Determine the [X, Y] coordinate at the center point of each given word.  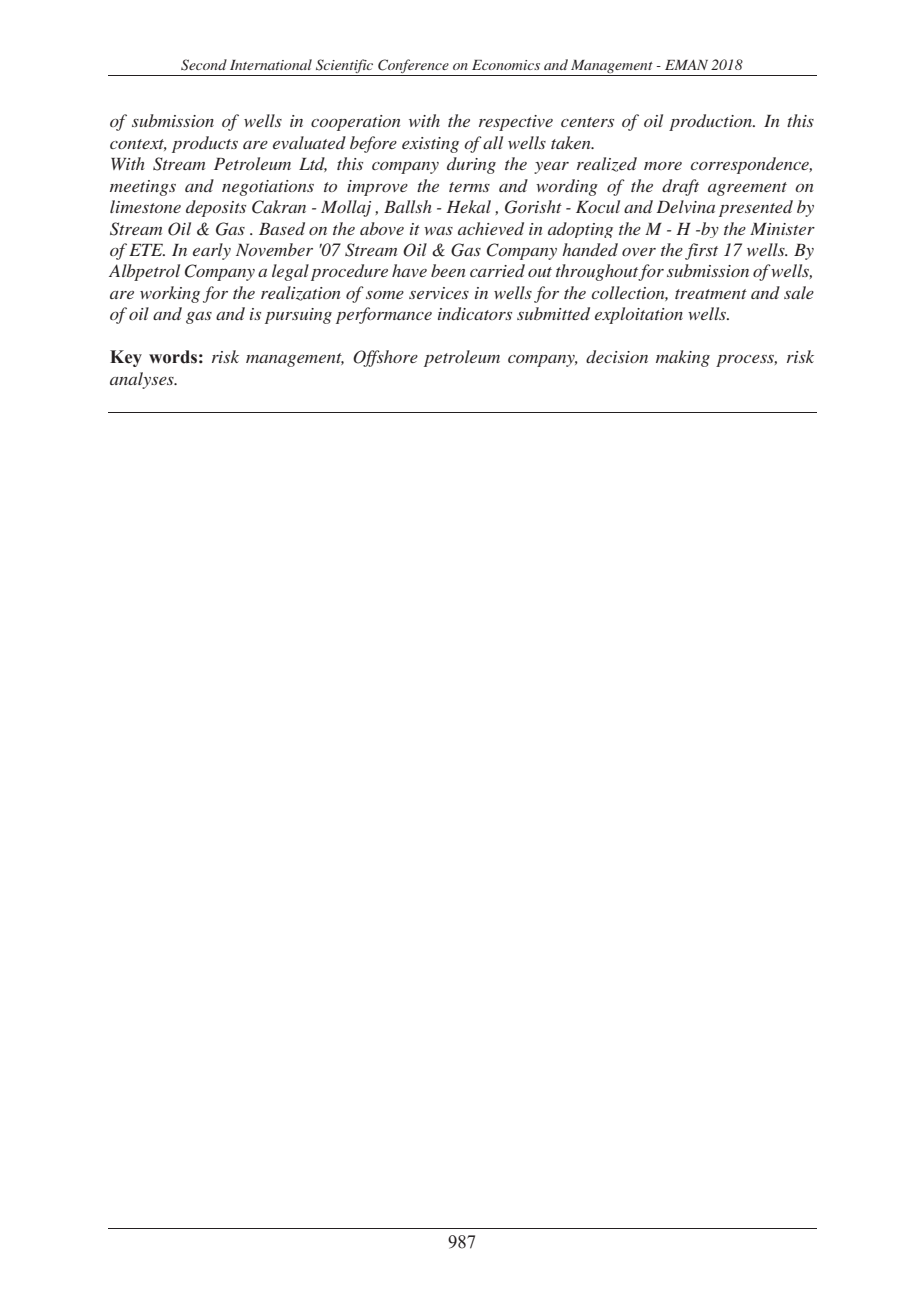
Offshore [385, 358]
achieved [491, 228]
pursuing [298, 316]
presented [756, 208]
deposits [216, 208]
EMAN [686, 65]
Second [204, 65]
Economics [506, 65]
